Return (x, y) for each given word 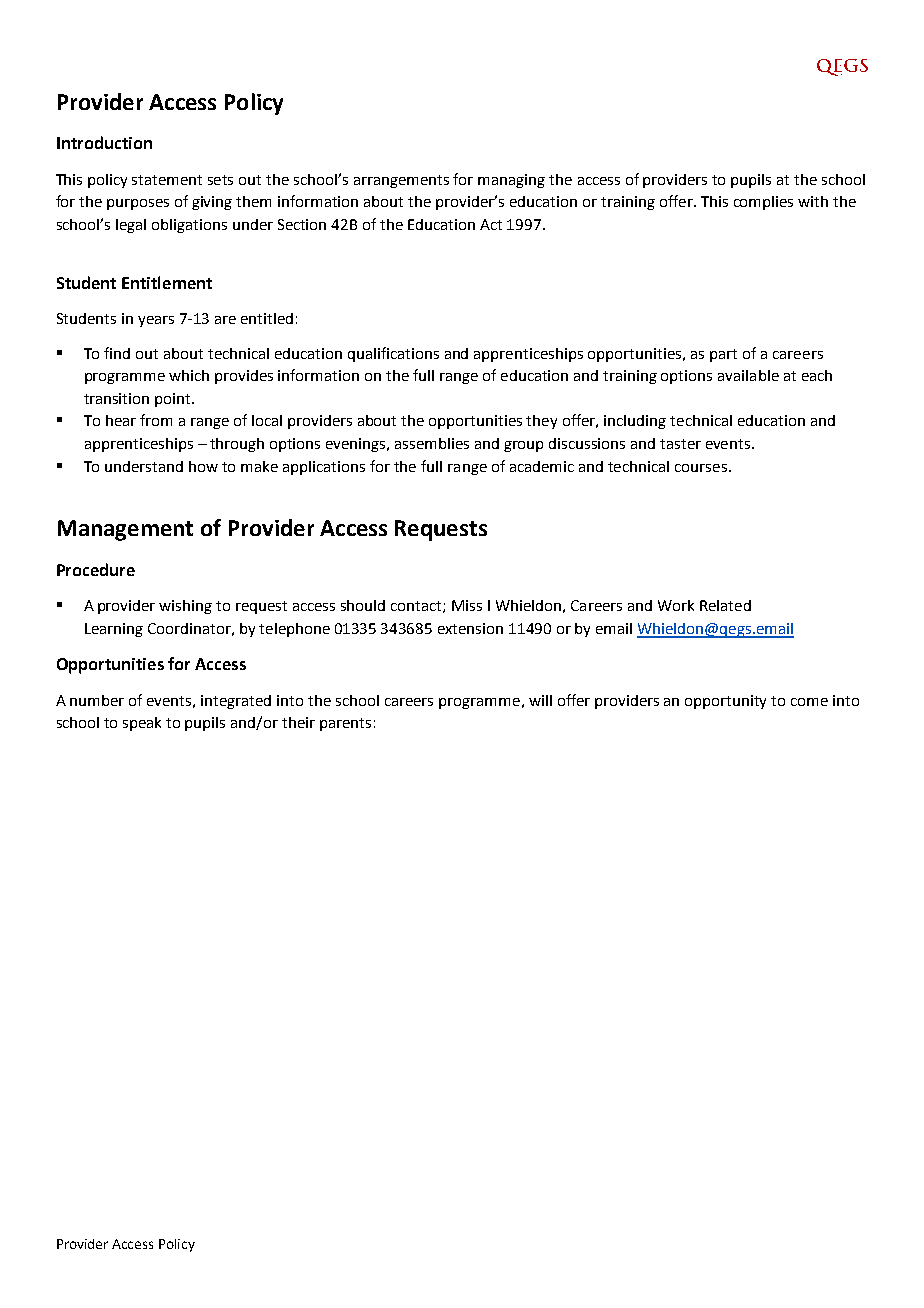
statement (167, 180)
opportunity (725, 702)
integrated (236, 702)
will (540, 700)
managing (511, 181)
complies (763, 203)
